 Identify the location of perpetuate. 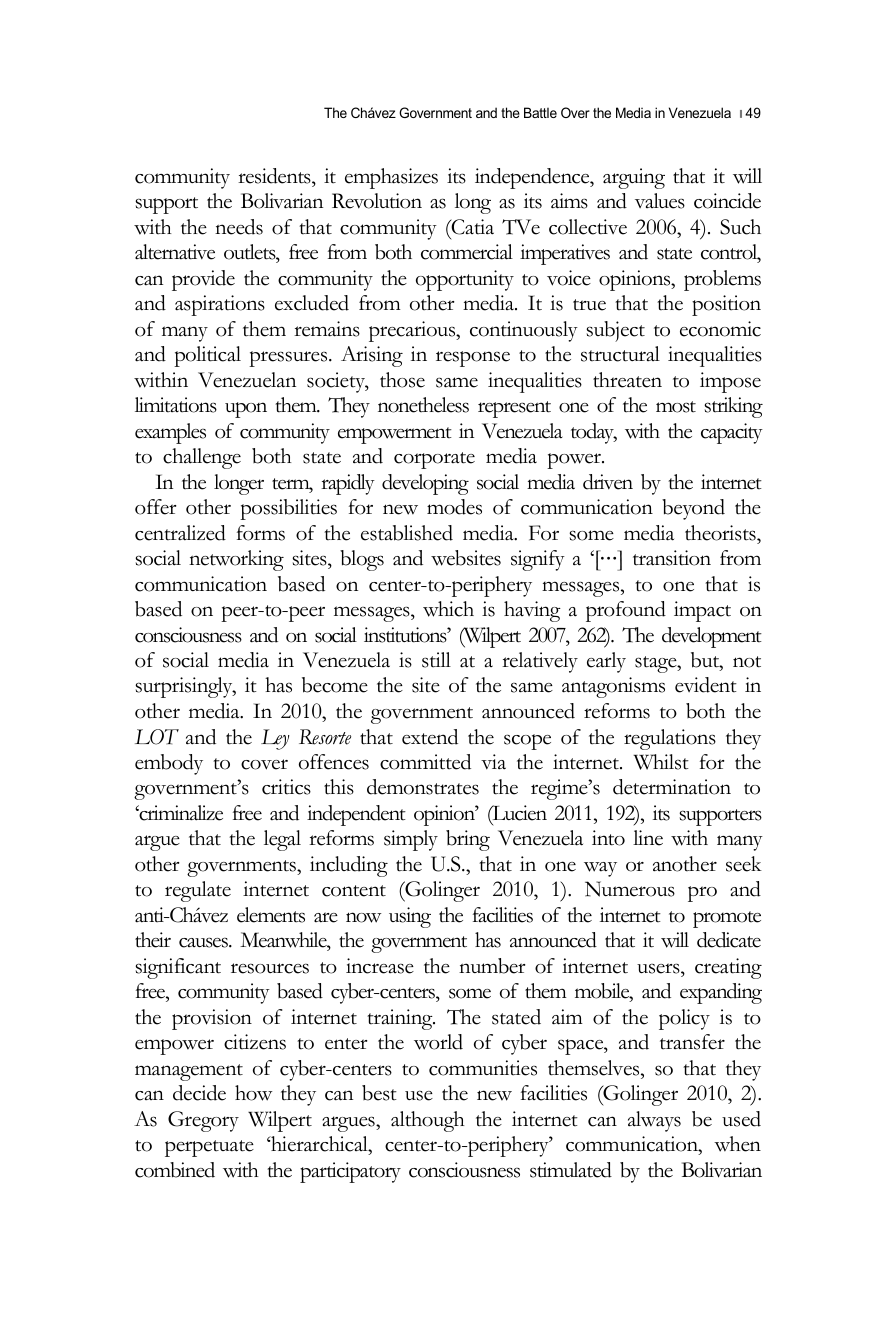
(209, 1148).
